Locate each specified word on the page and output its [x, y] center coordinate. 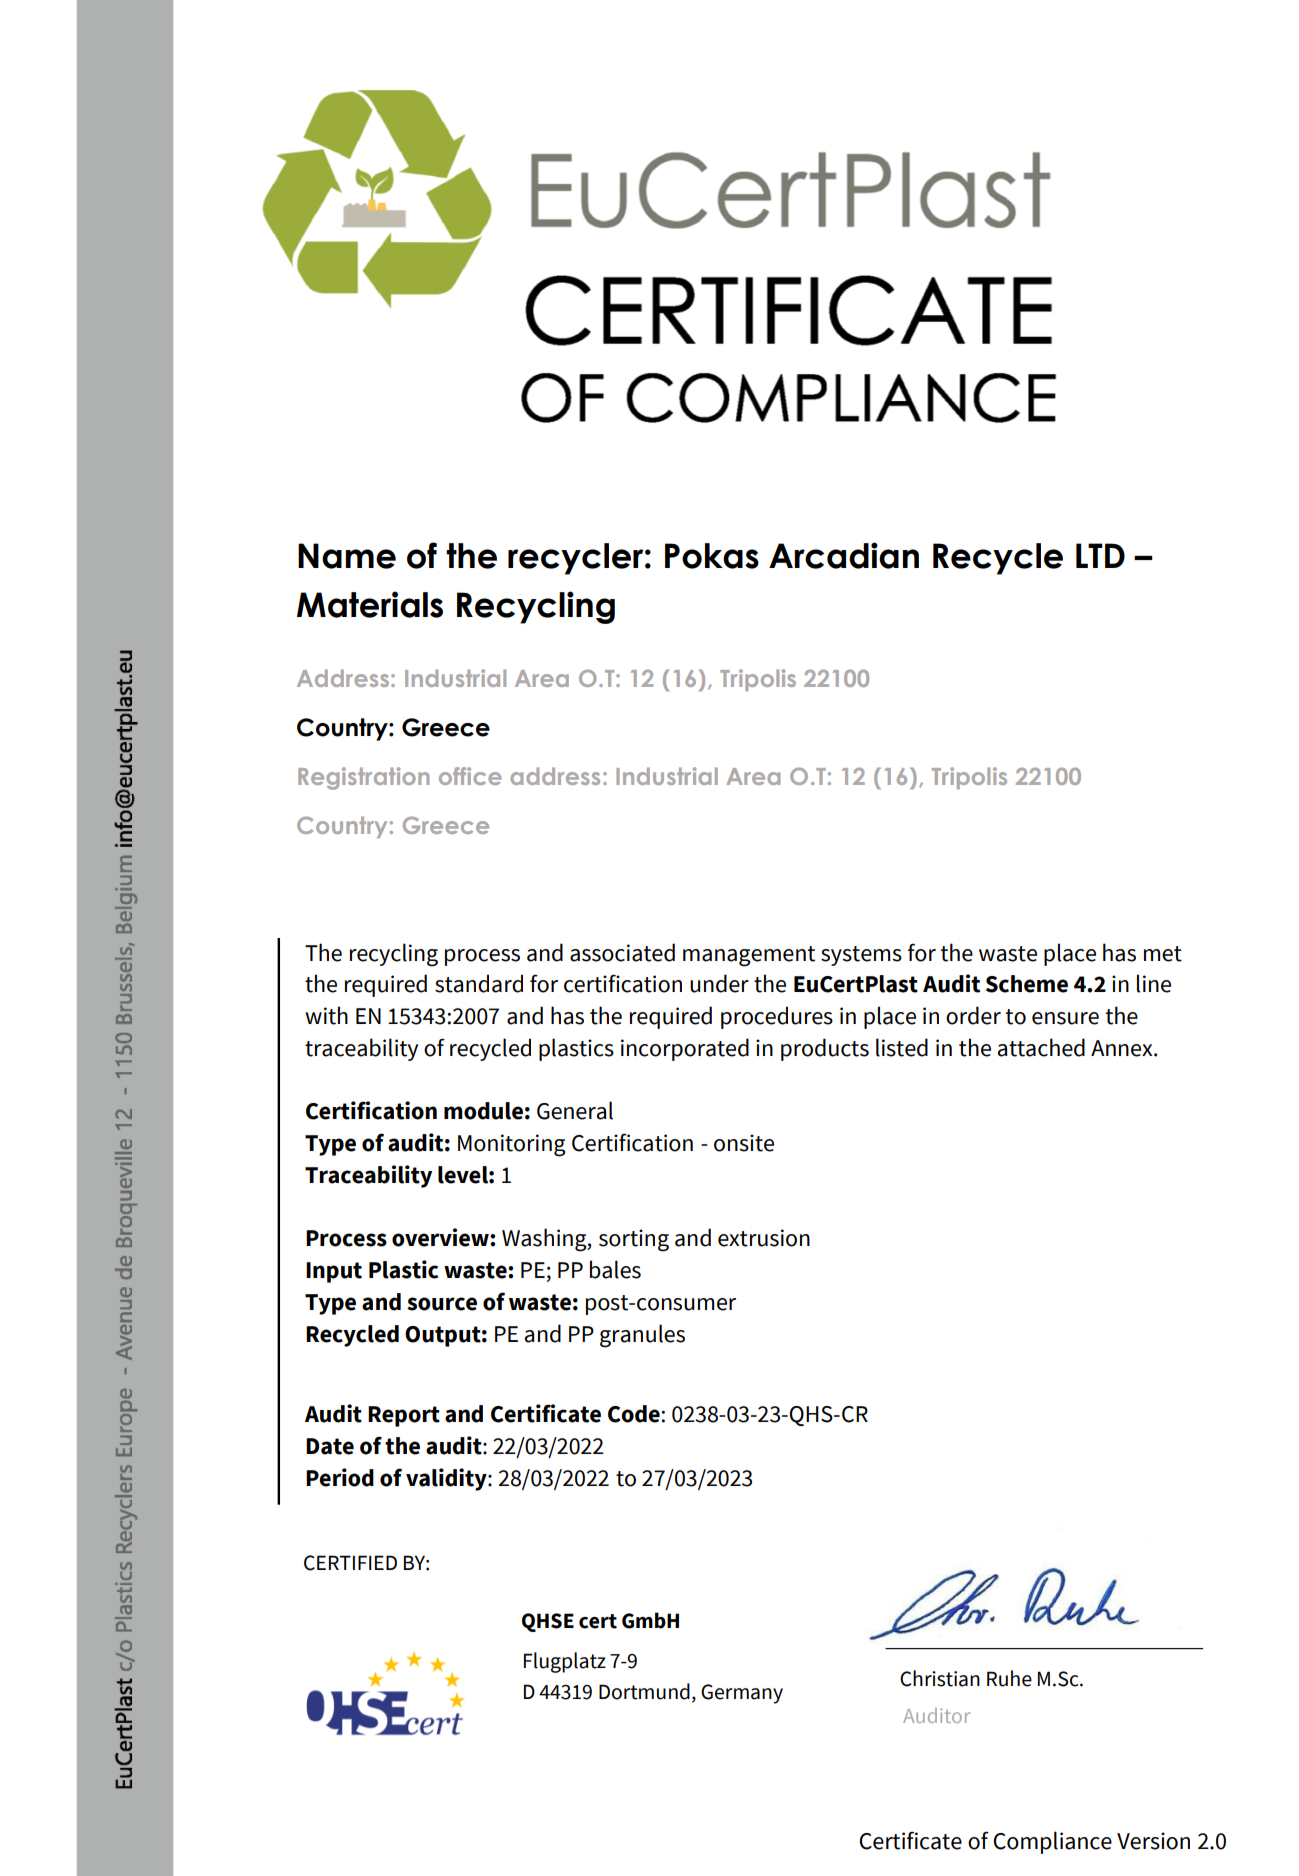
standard [479, 983]
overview [441, 1237]
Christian [940, 1678]
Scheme [1027, 984]
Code [634, 1414]
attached [1041, 1047]
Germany [742, 1694]
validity [447, 1479]
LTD [1100, 555]
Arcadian [844, 555]
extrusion [764, 1238]
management [749, 956]
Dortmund [644, 1691]
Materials [370, 604]
